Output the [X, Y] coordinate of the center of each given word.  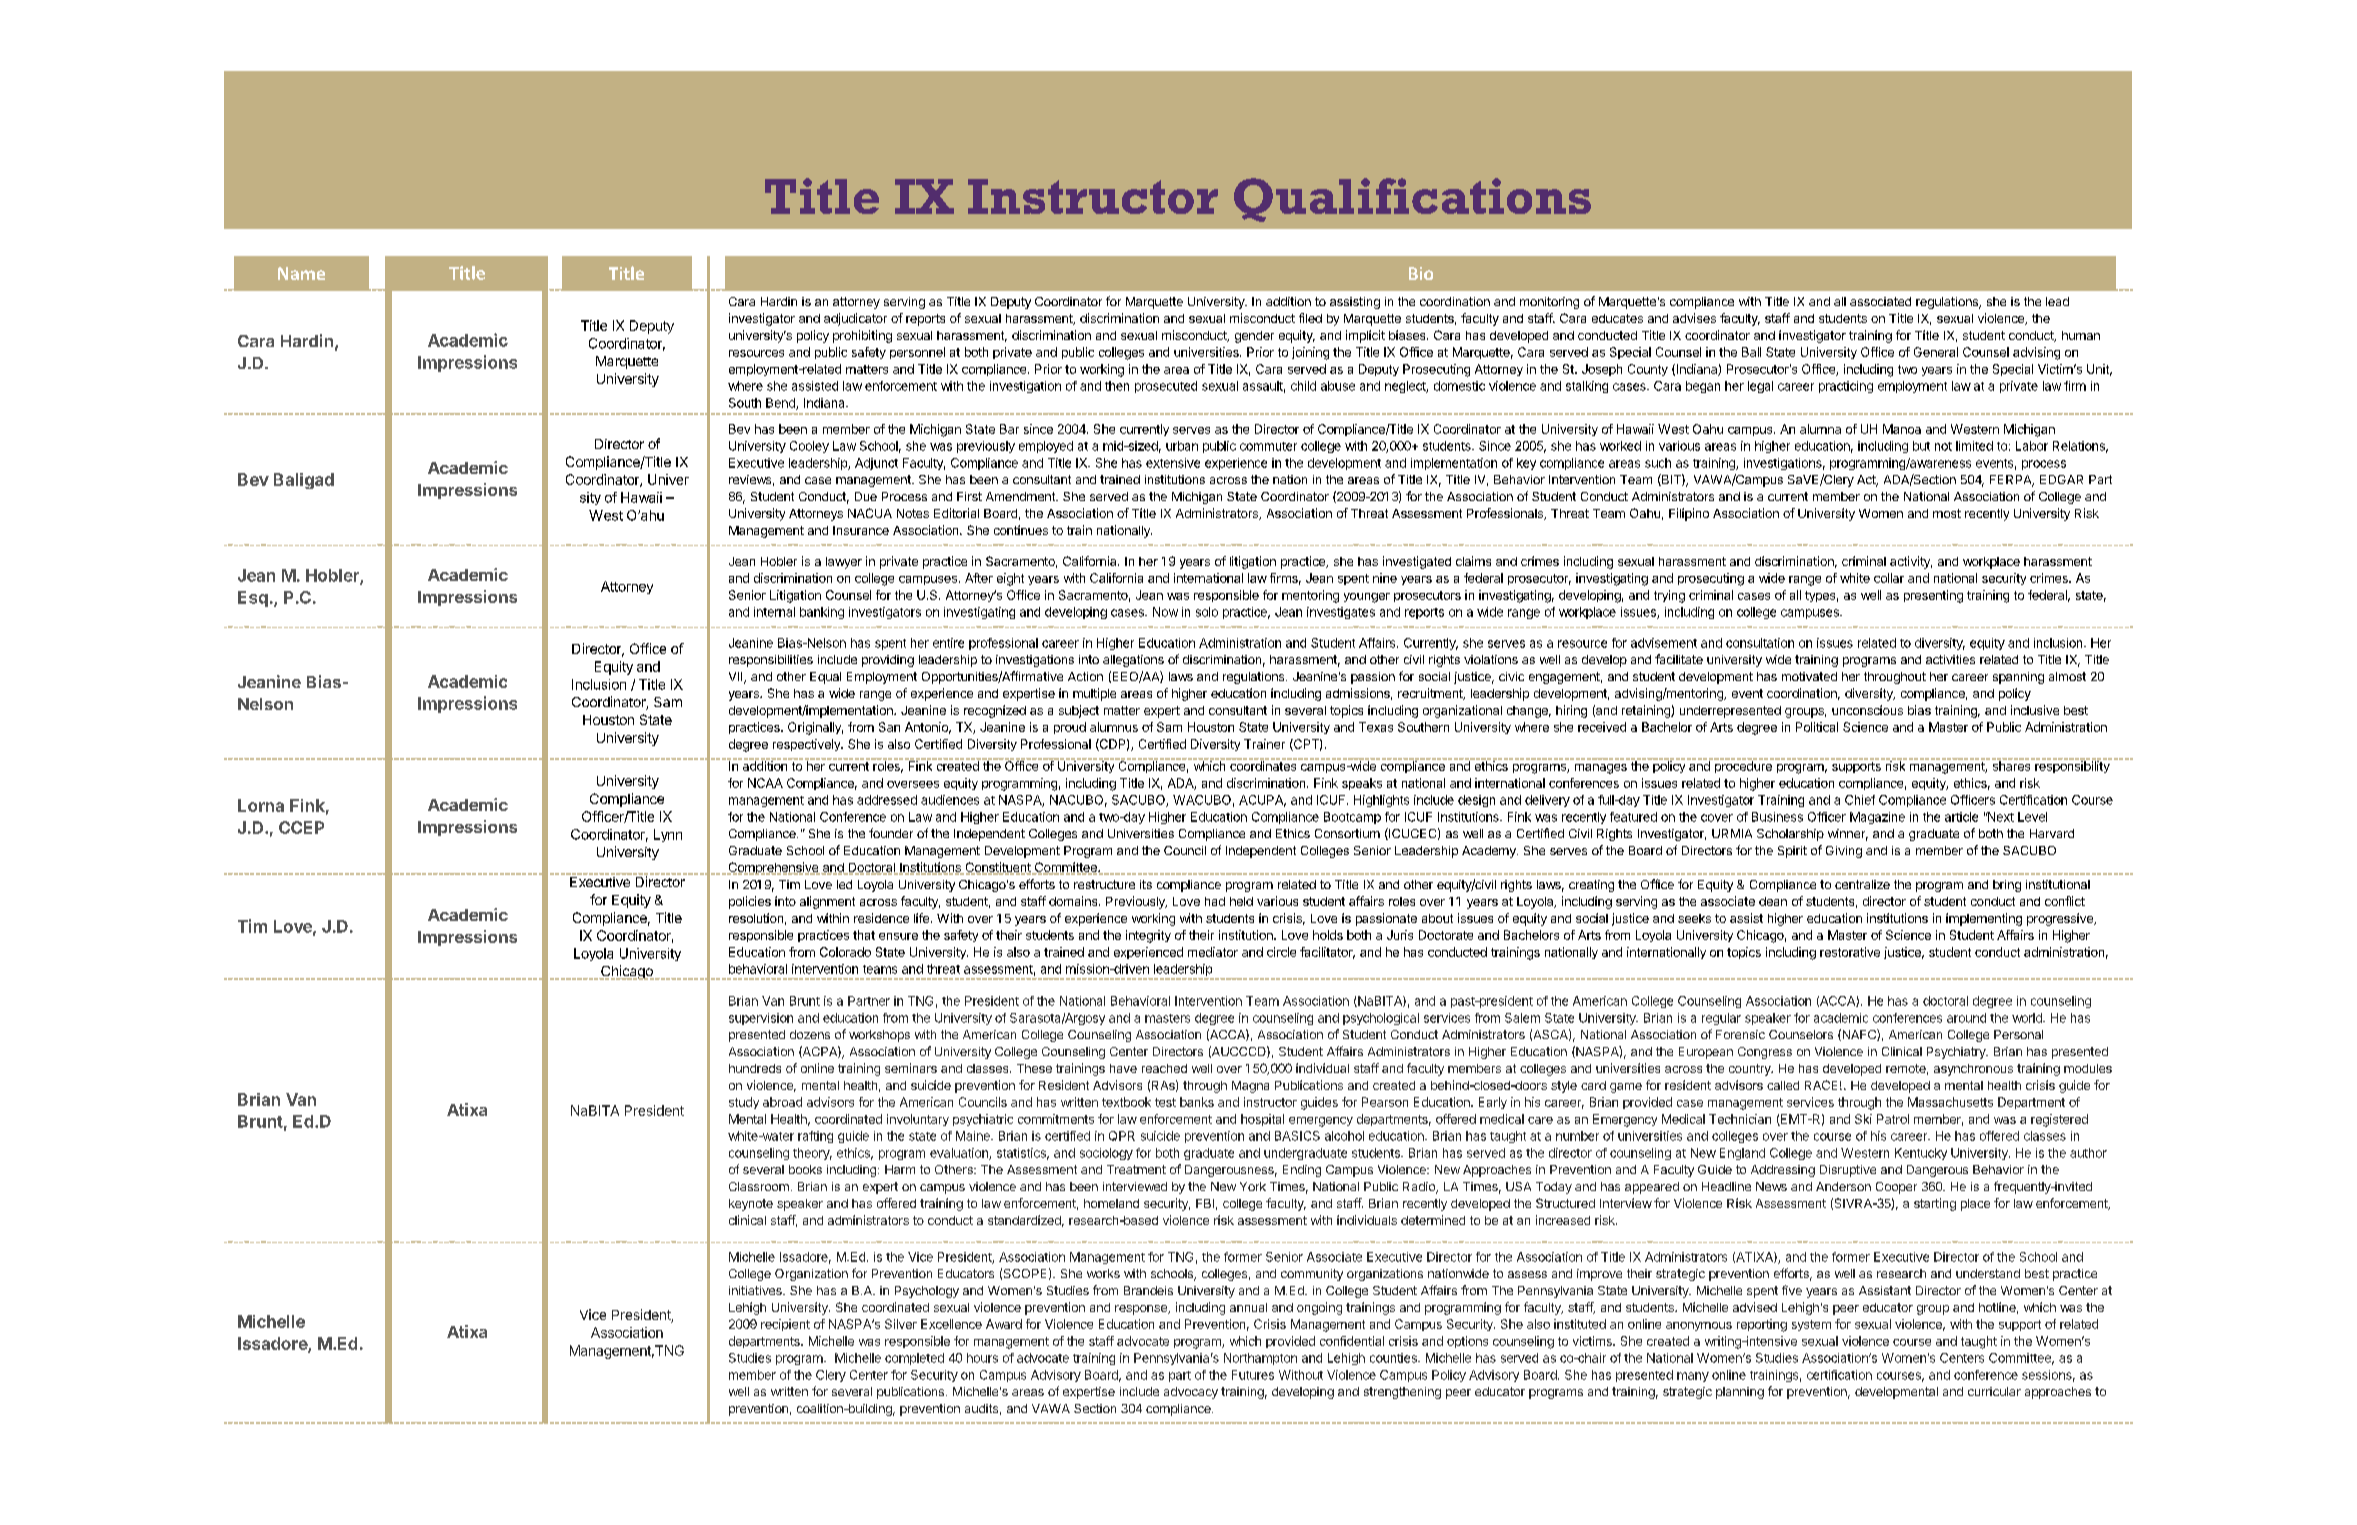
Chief [1860, 800]
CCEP [301, 827]
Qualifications [1412, 200]
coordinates [1263, 765]
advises [1694, 318]
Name [301, 273]
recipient [785, 1325]
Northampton [1260, 1359]
